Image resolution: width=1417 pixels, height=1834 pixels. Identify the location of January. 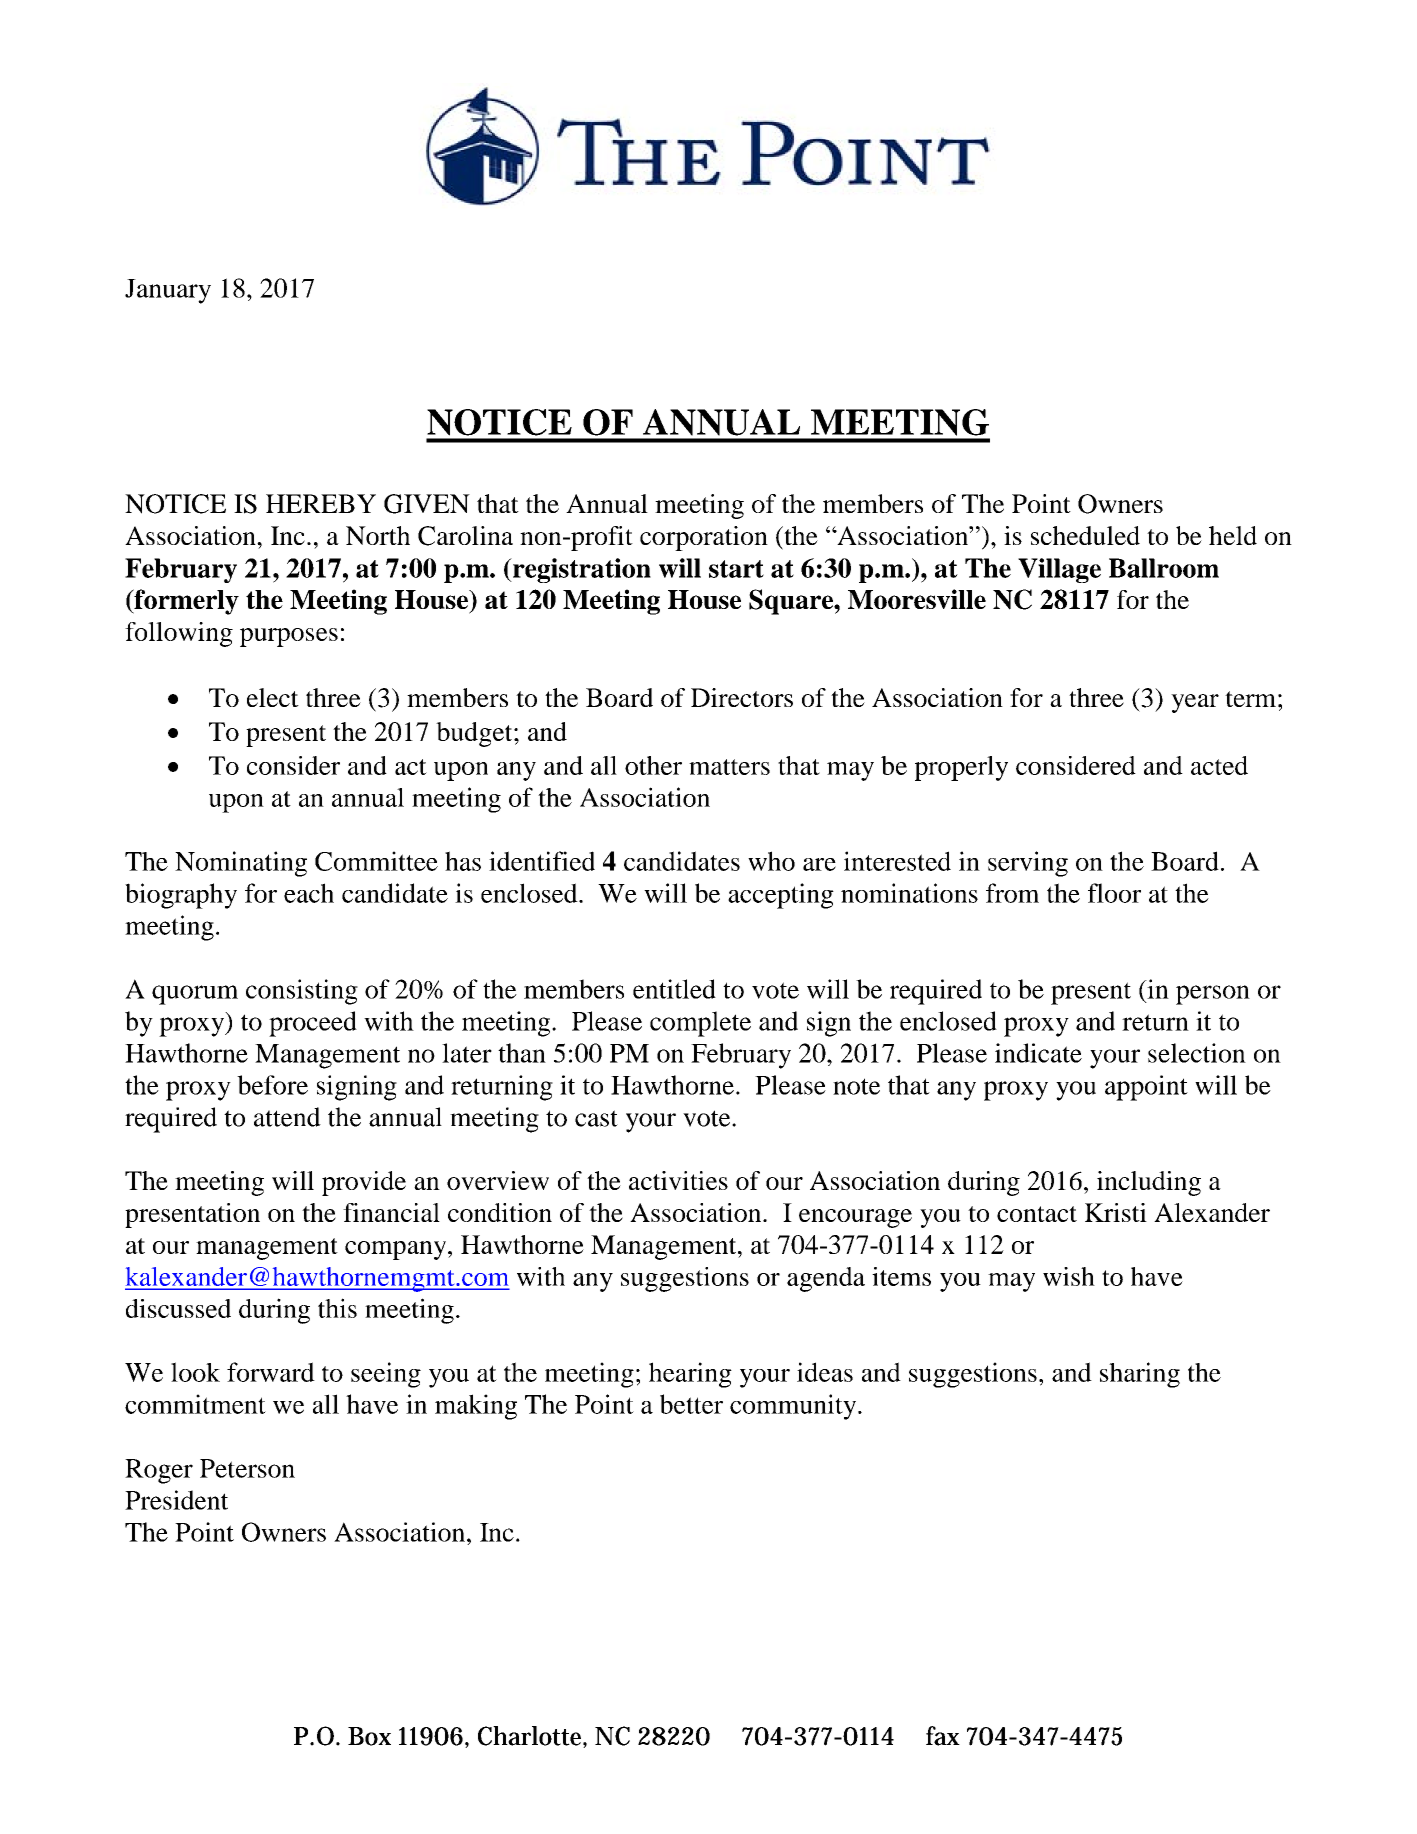
(168, 291).
